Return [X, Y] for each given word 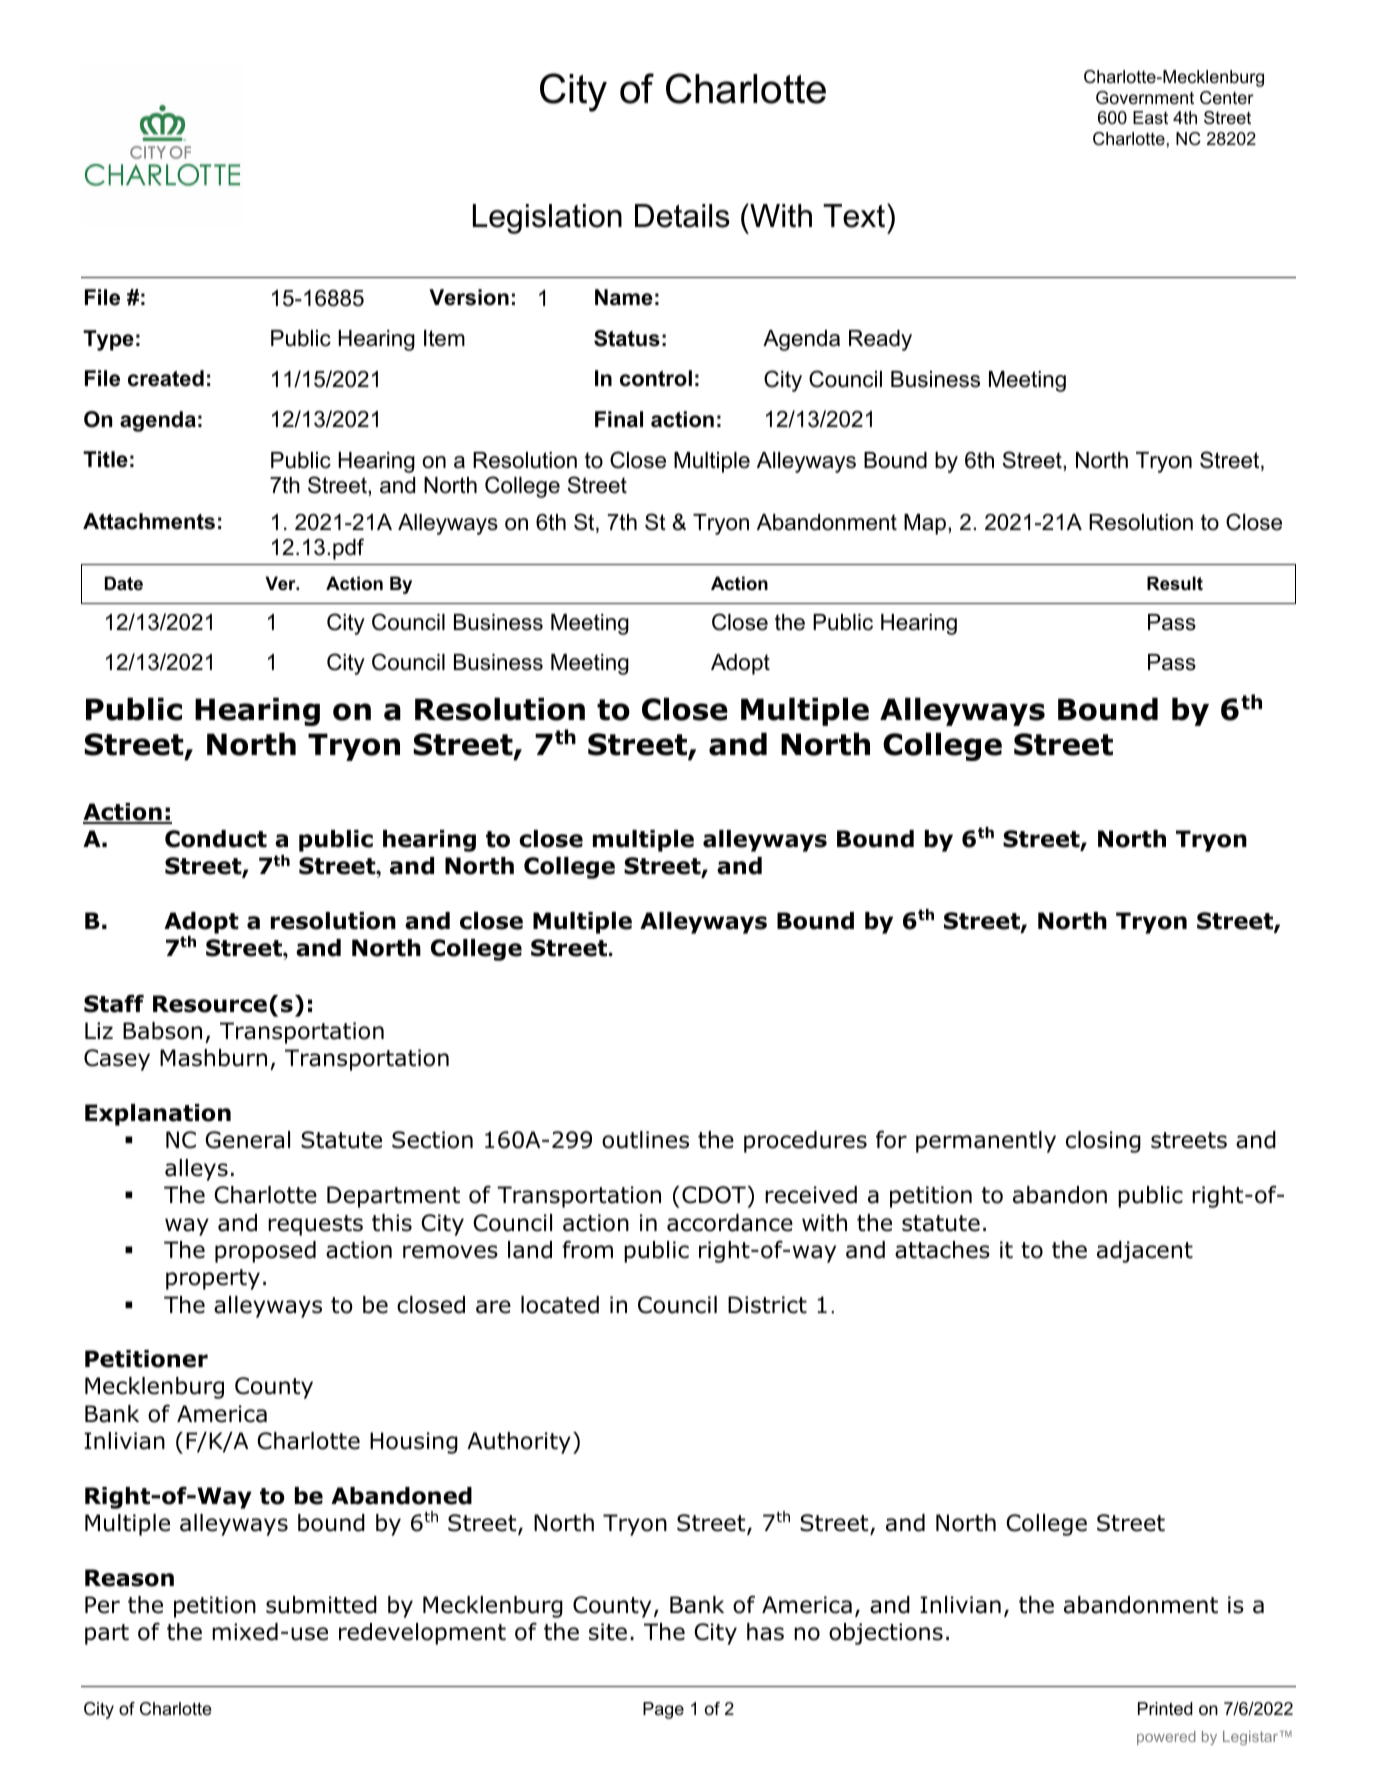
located [560, 1305]
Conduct [216, 839]
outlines [645, 1140]
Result [1175, 583]
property [213, 1279]
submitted [321, 1605]
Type [108, 340]
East [1150, 117]
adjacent [1145, 1252]
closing [1103, 1142]
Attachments [149, 521]
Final [619, 419]
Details [682, 216]
